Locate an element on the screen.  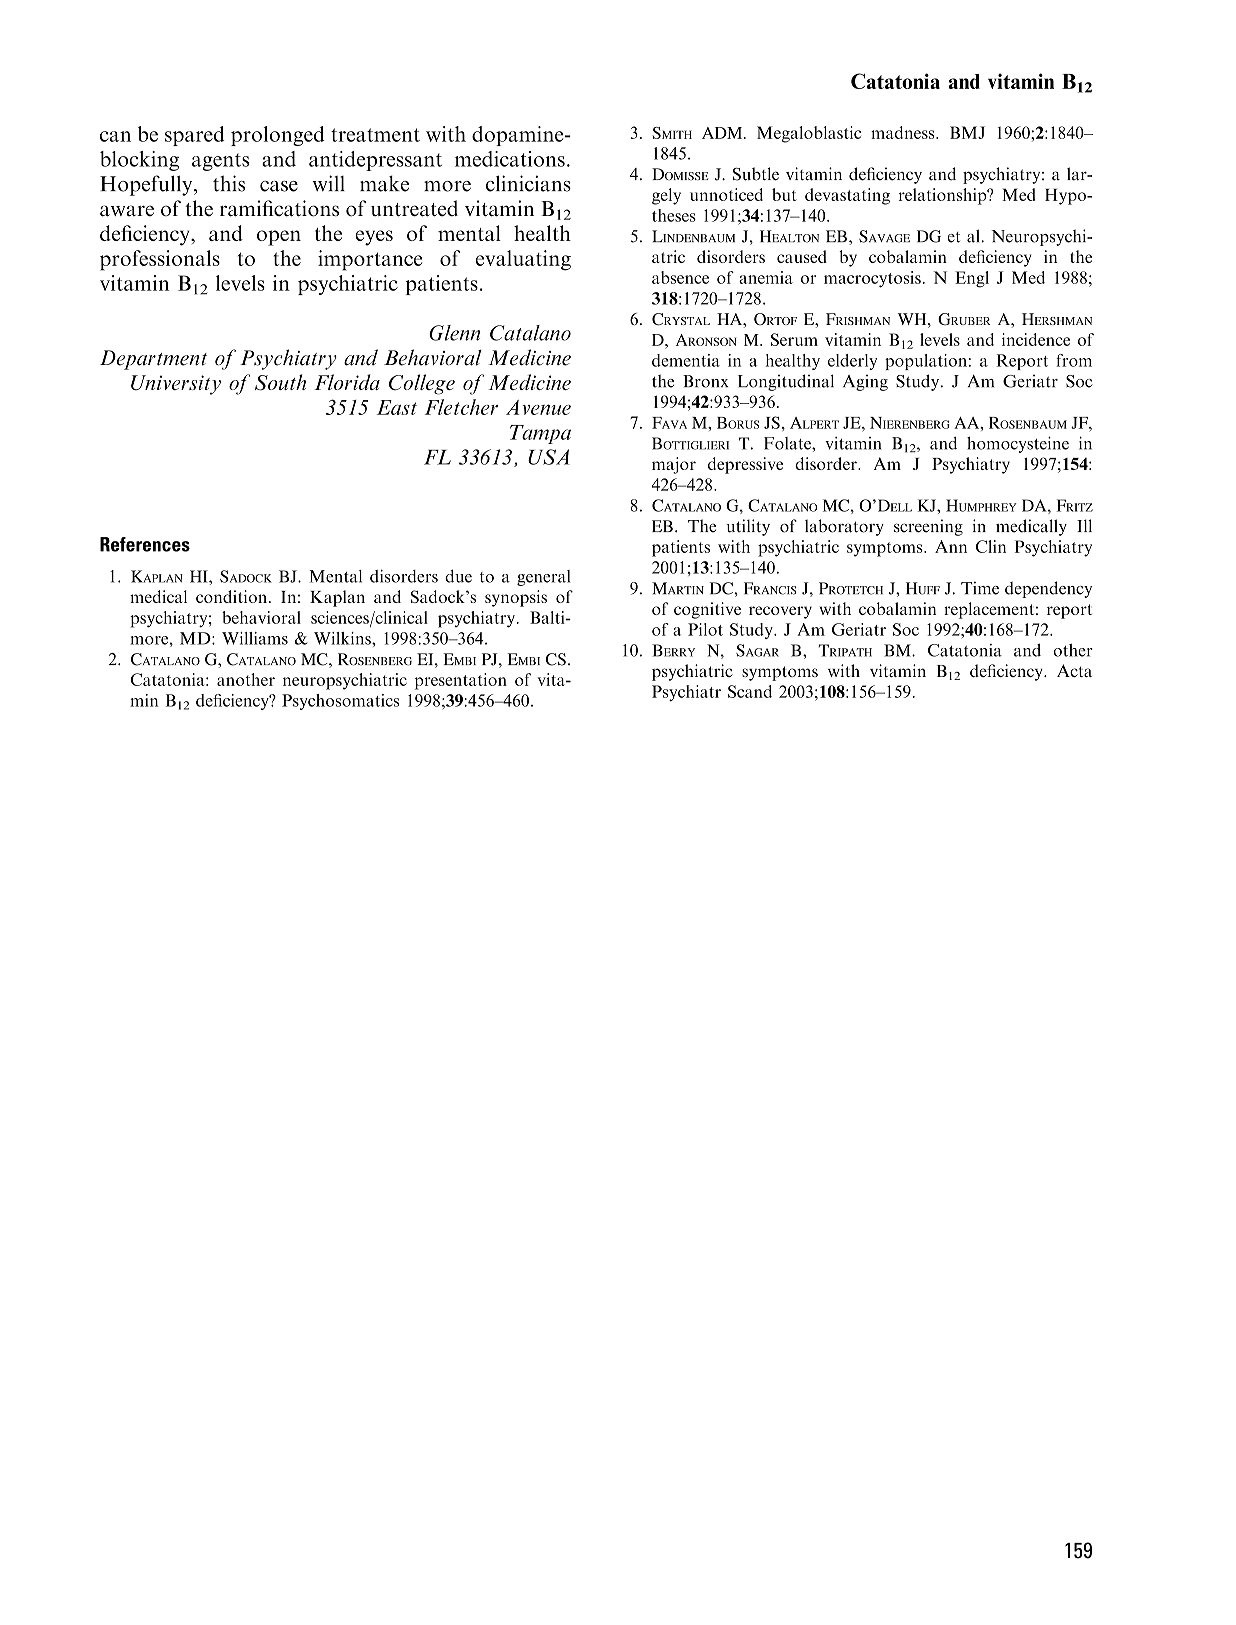
Ann is located at coordinates (951, 546).
